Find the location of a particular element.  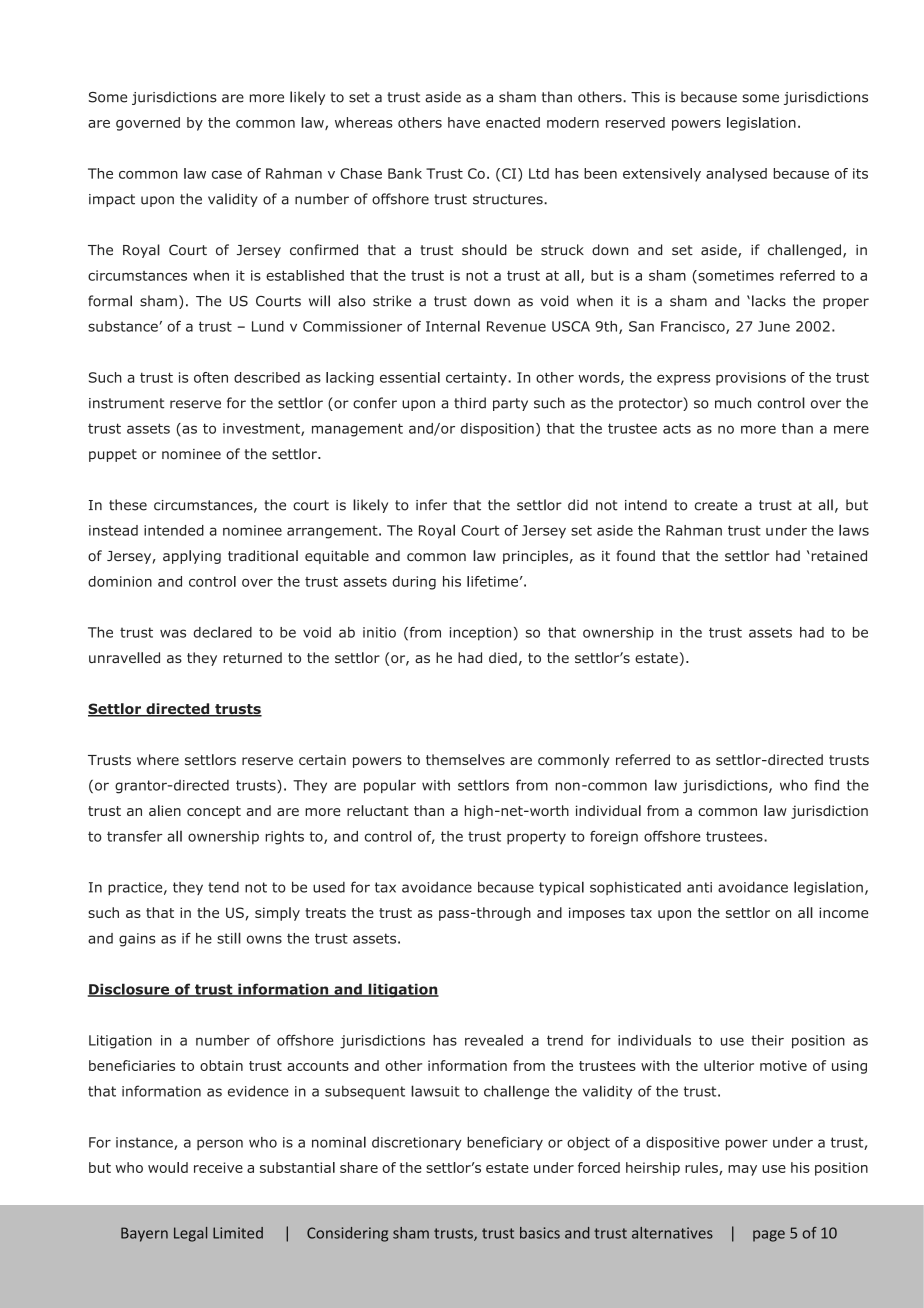

concept is located at coordinates (214, 812).
